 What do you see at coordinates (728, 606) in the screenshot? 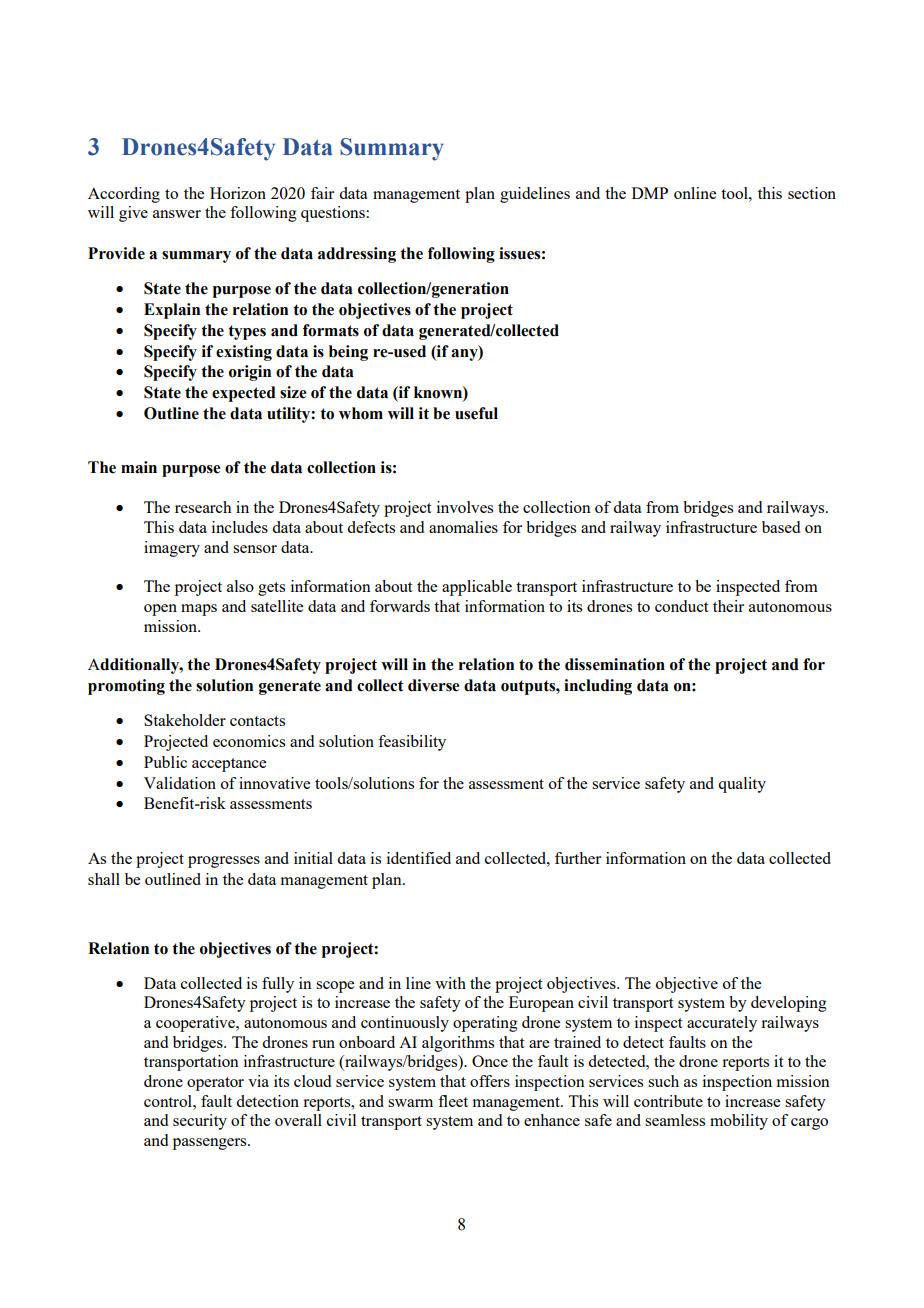
I see `their` at bounding box center [728, 606].
